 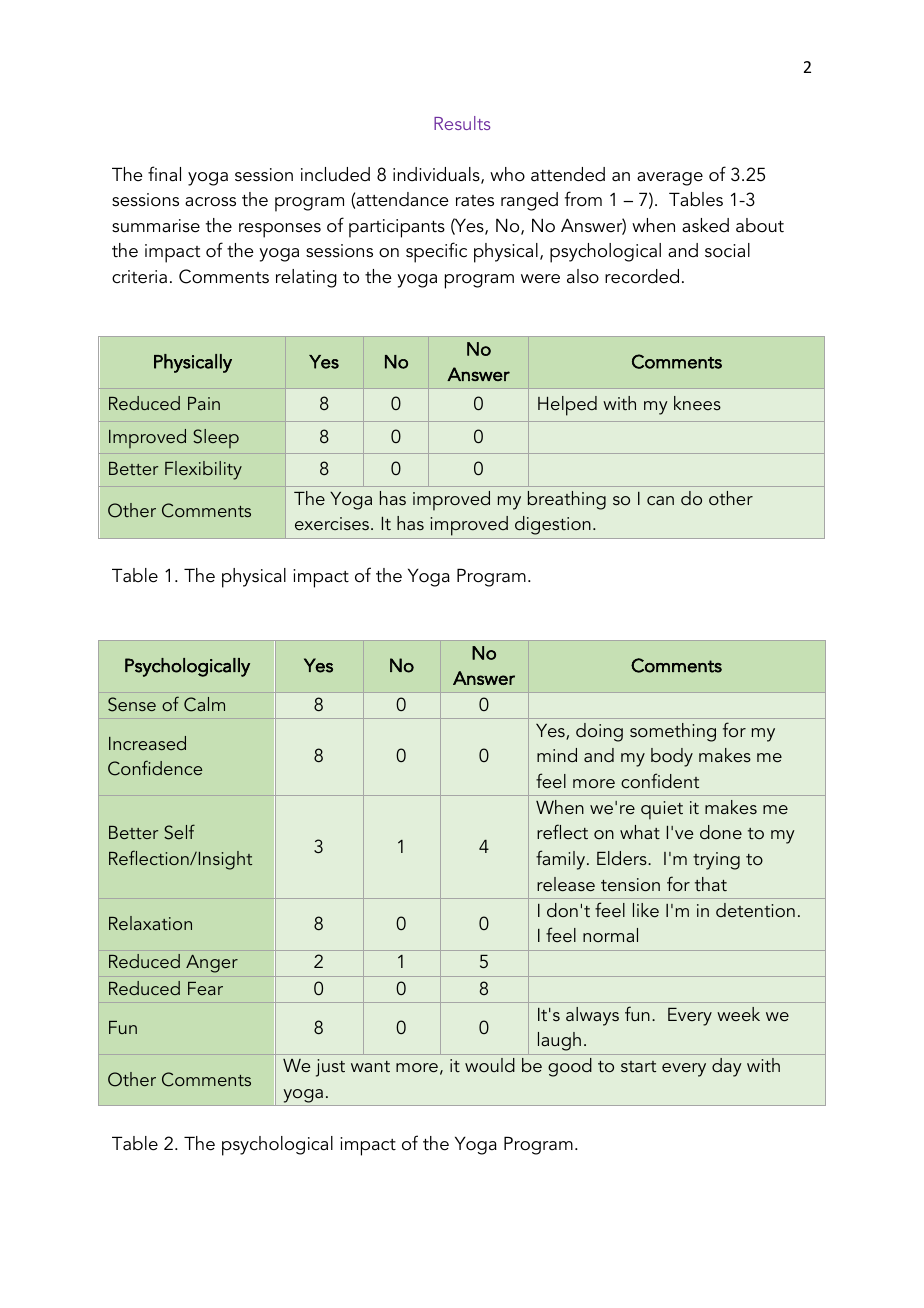 I want to click on average, so click(x=670, y=179).
